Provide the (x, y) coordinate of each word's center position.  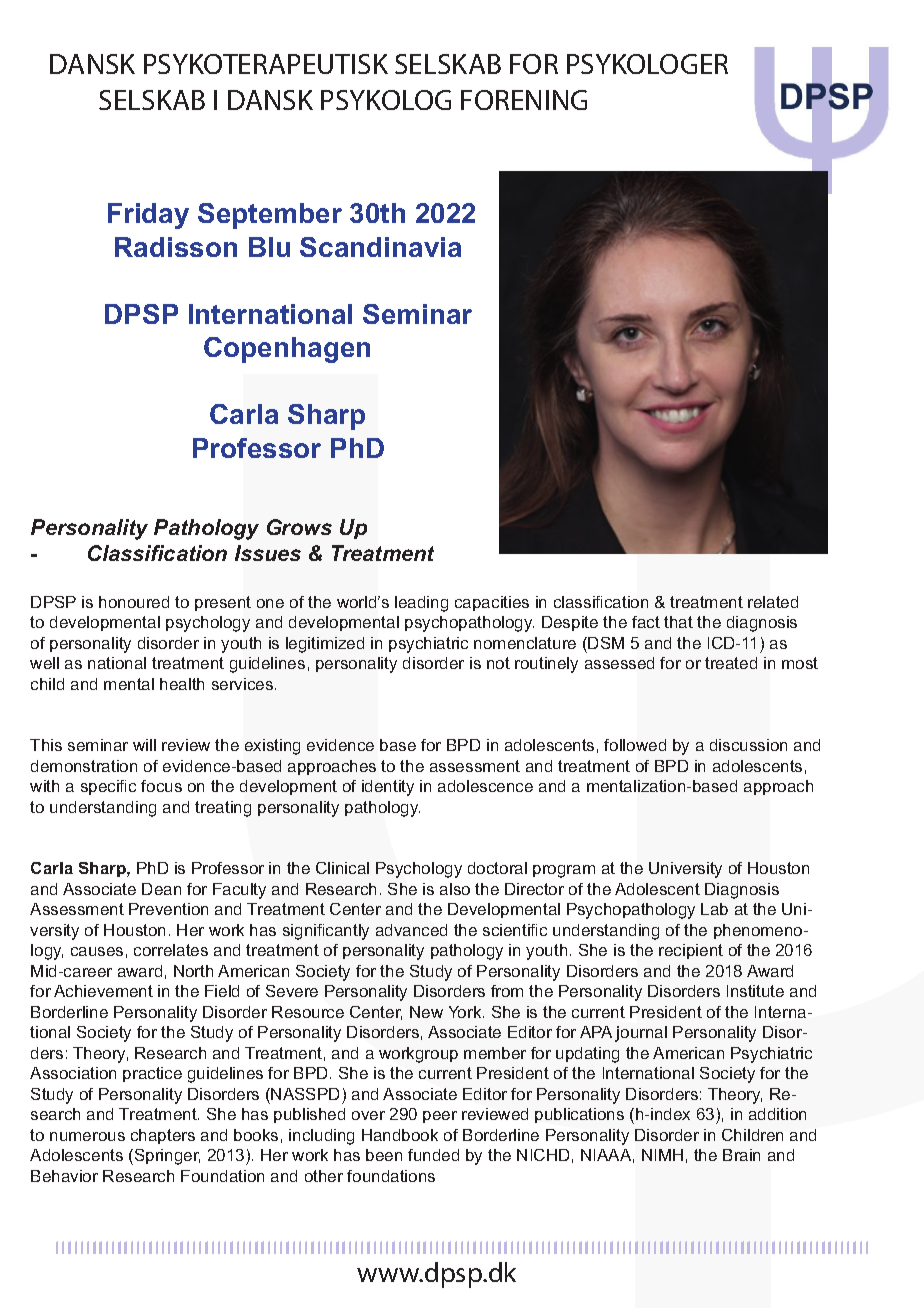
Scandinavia (380, 247)
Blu (269, 247)
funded (433, 1155)
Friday (148, 216)
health (182, 684)
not (498, 663)
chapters (163, 1136)
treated (731, 663)
